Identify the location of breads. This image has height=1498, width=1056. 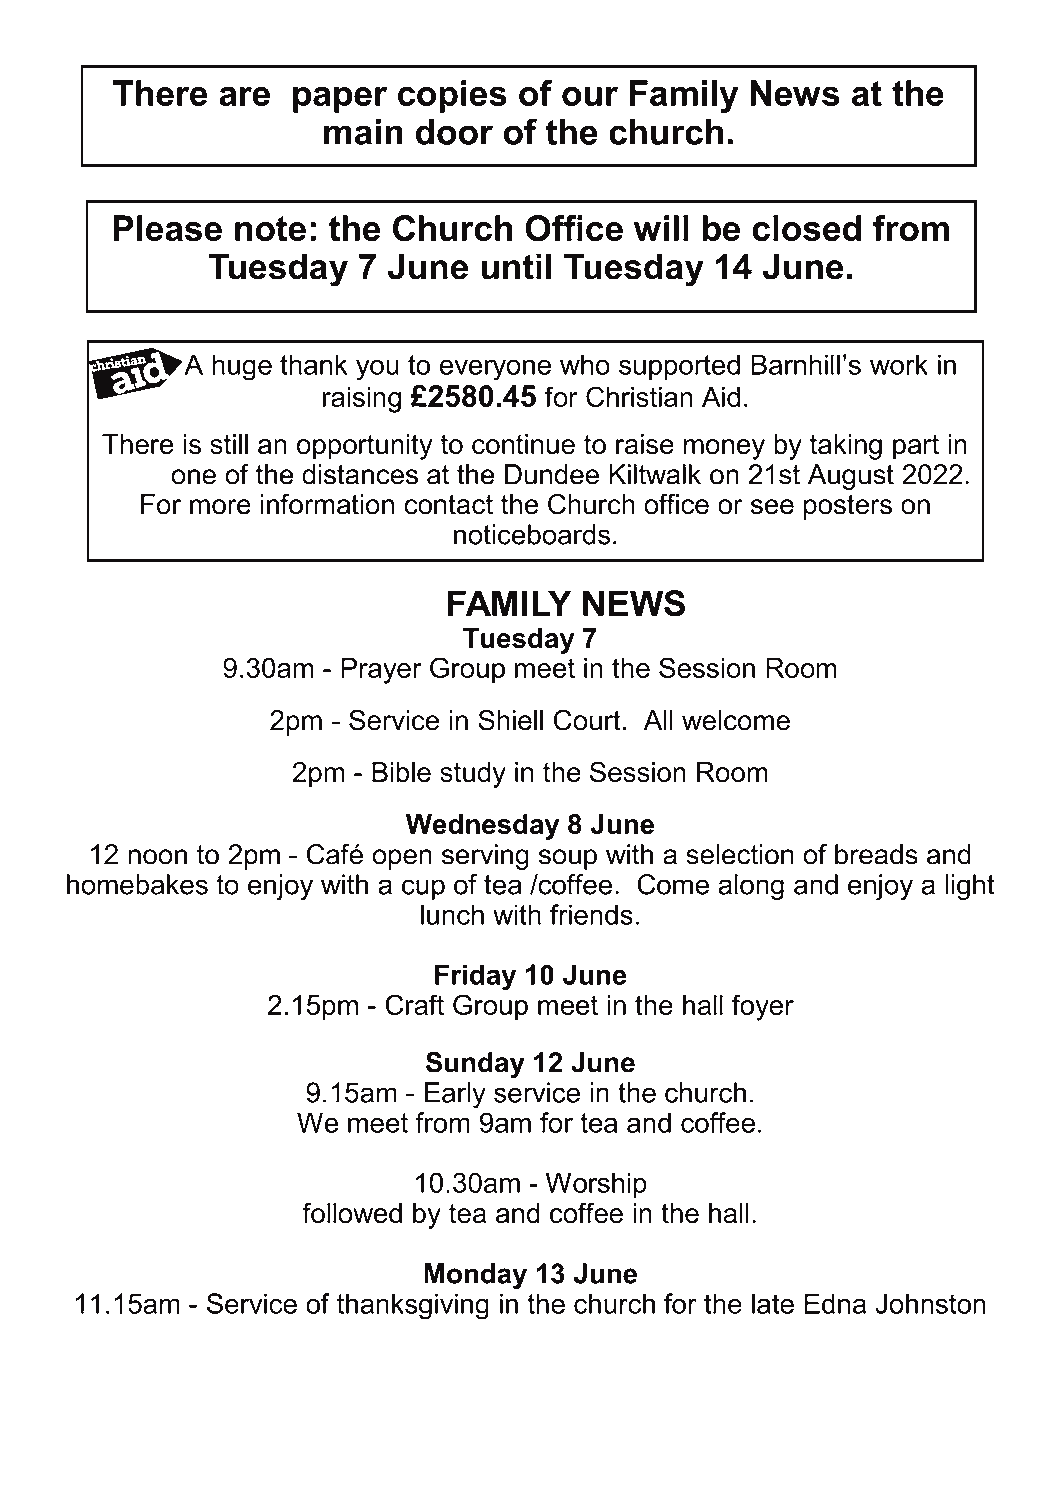
(876, 854).
